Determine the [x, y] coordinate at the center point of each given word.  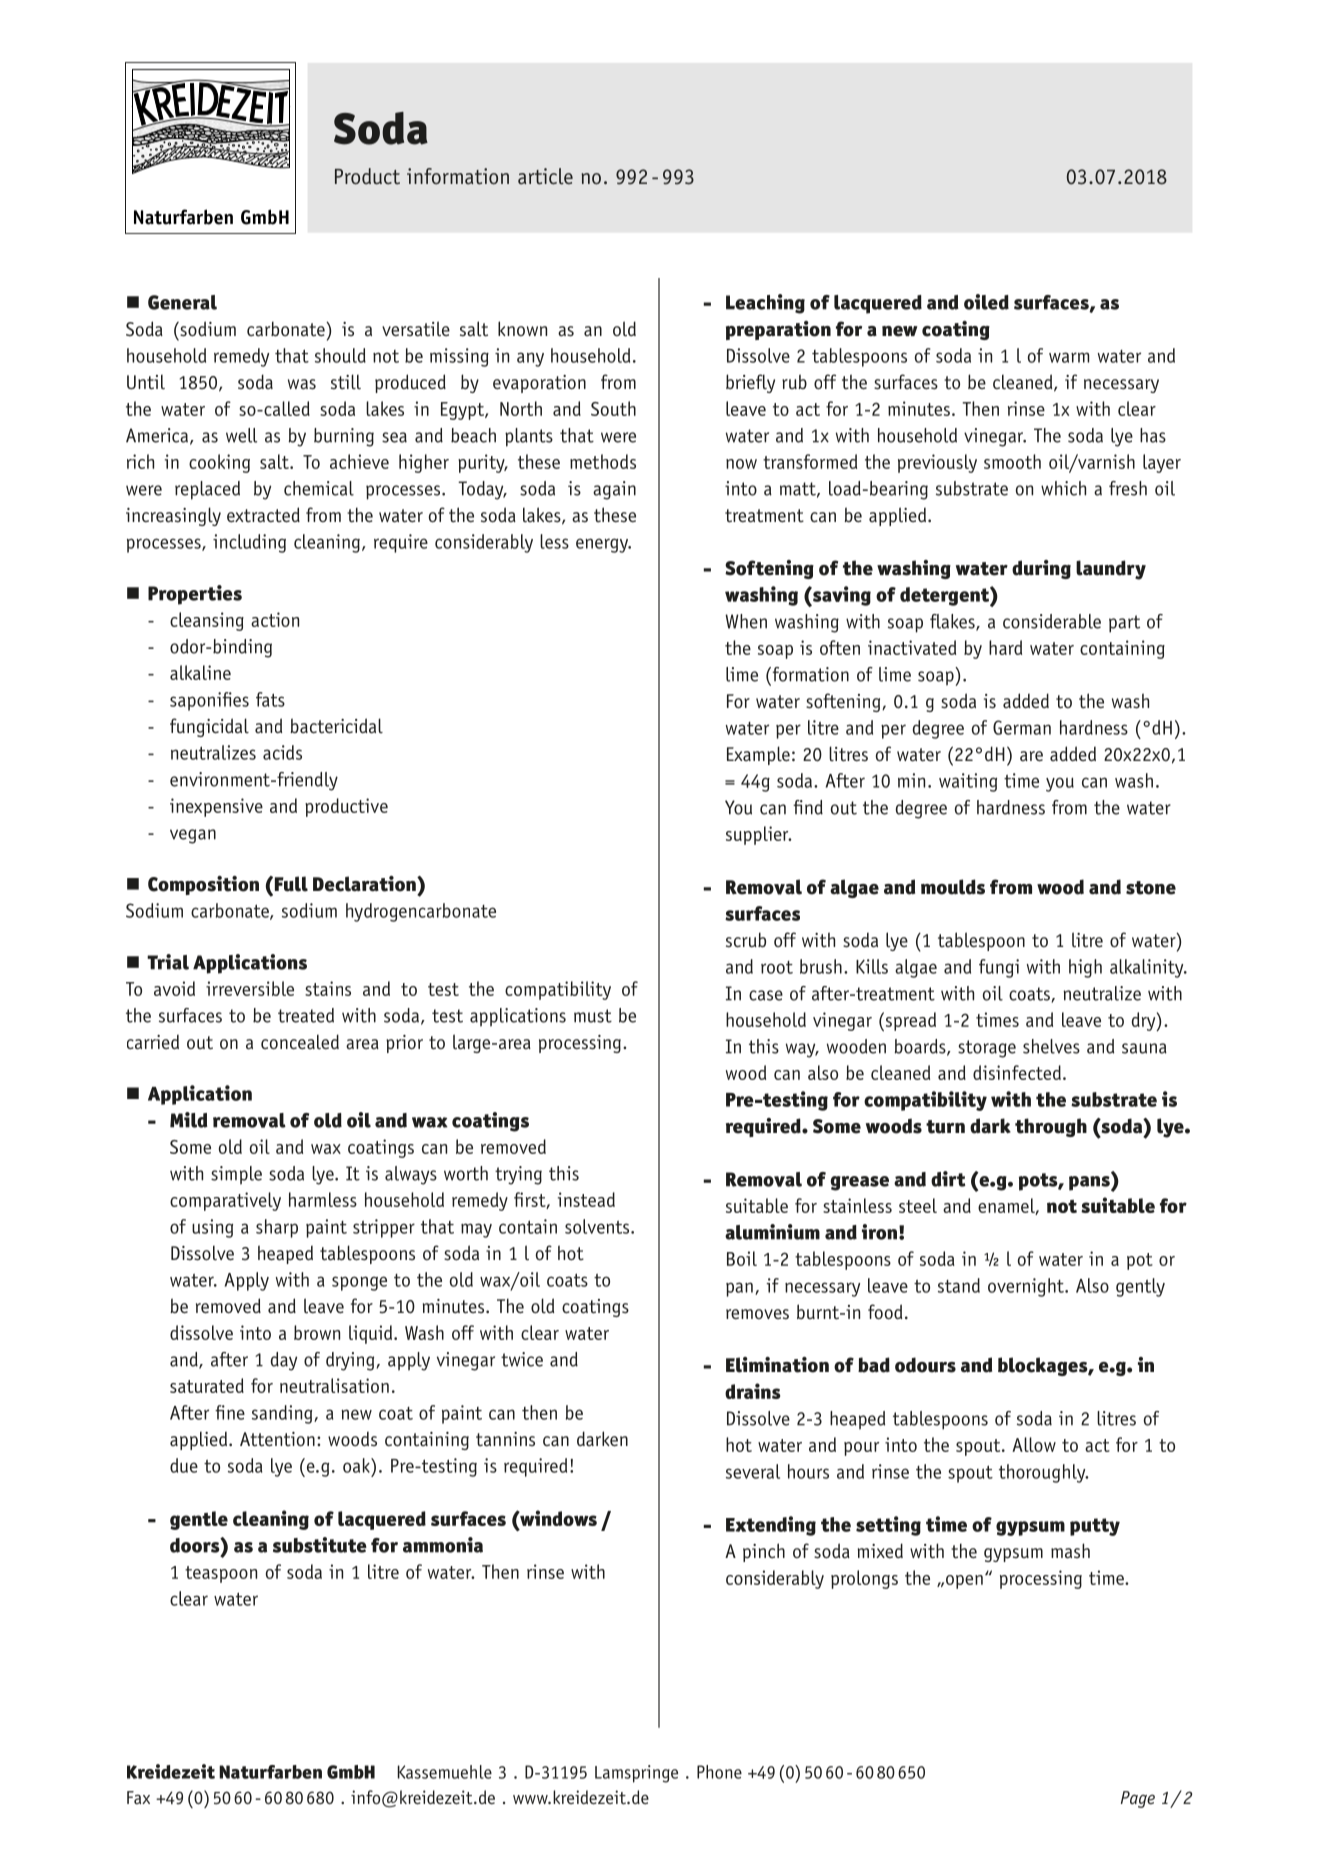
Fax [138, 1797]
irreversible [250, 988]
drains [752, 1391]
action [275, 619]
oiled [986, 302]
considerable [1052, 621]
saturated [207, 1385]
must [593, 1016]
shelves [1051, 1046]
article [545, 176]
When [746, 621]
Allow [1034, 1444]
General [182, 302]
